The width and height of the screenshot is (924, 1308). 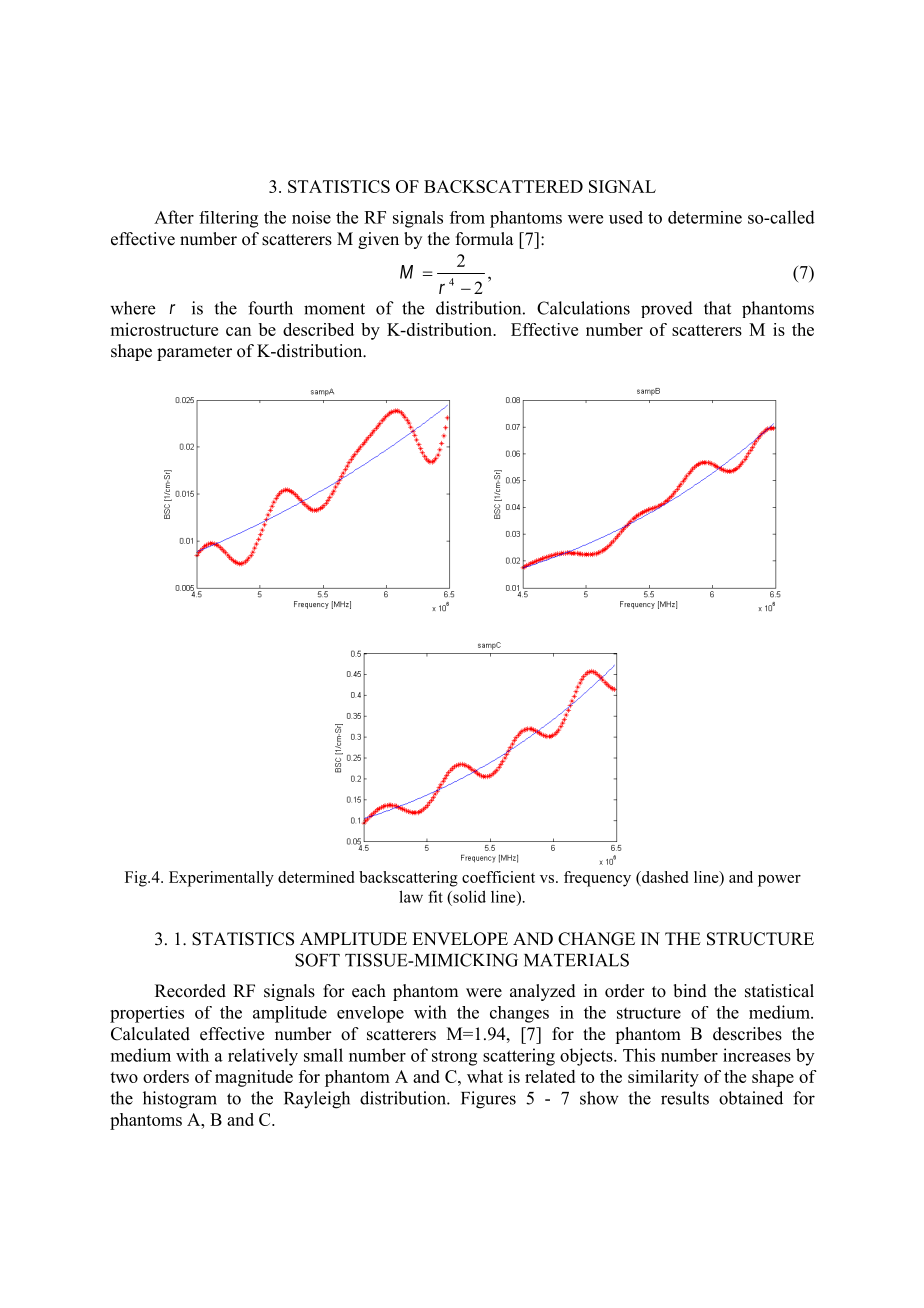 I want to click on dashed, so click(x=664, y=877).
